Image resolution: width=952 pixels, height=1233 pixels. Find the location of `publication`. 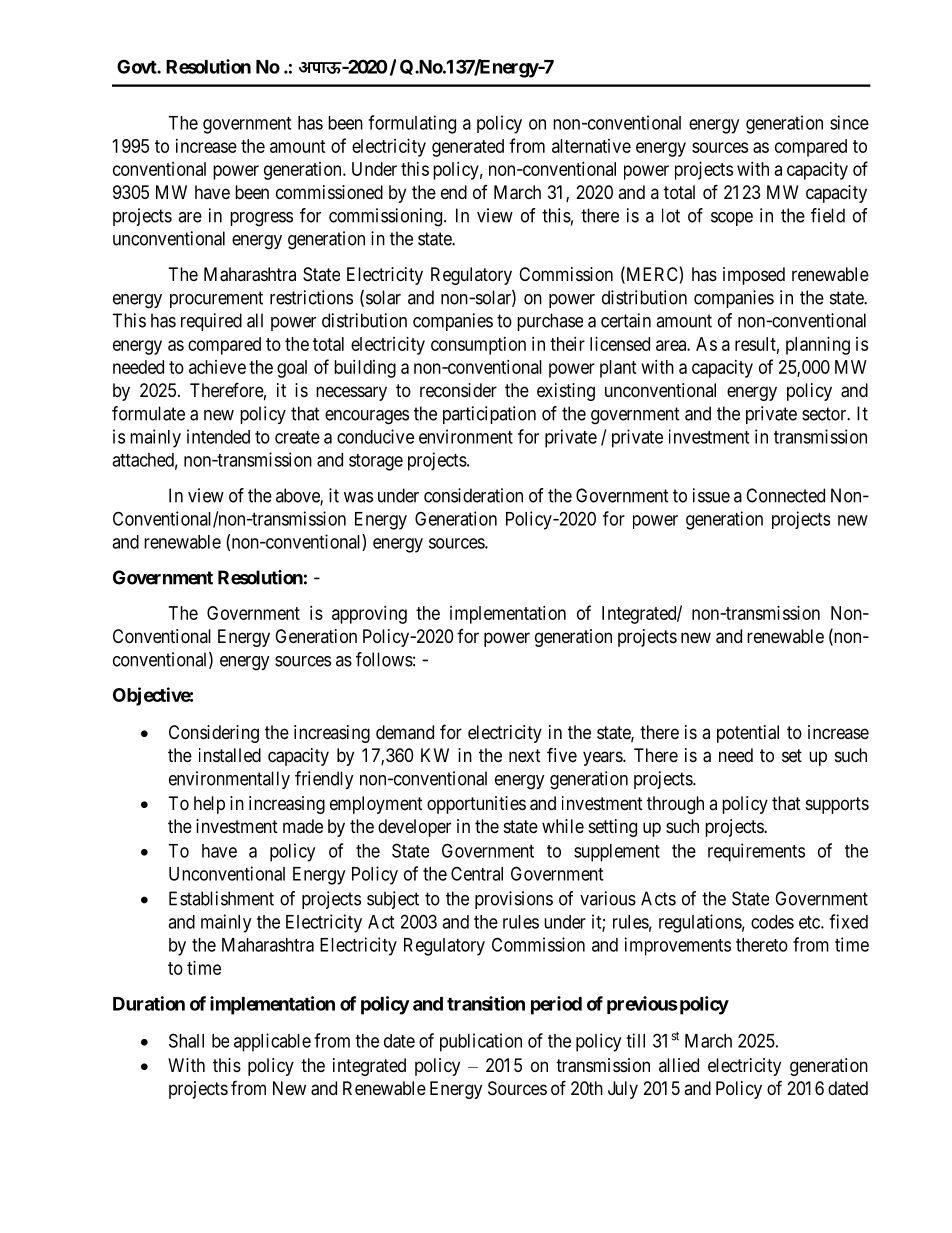

publication is located at coordinates (481, 1042).
